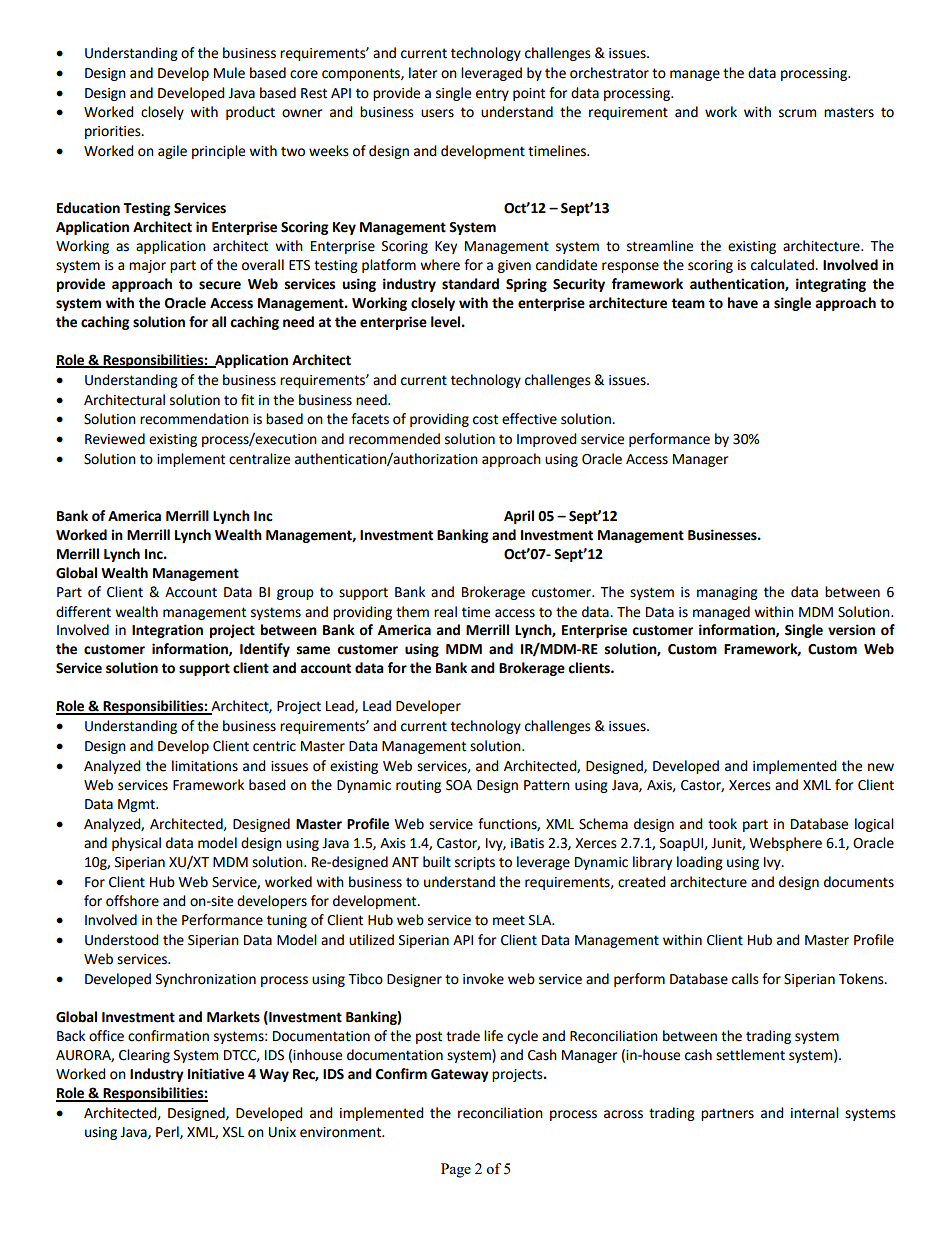  I want to click on Websphere, so click(786, 844).
